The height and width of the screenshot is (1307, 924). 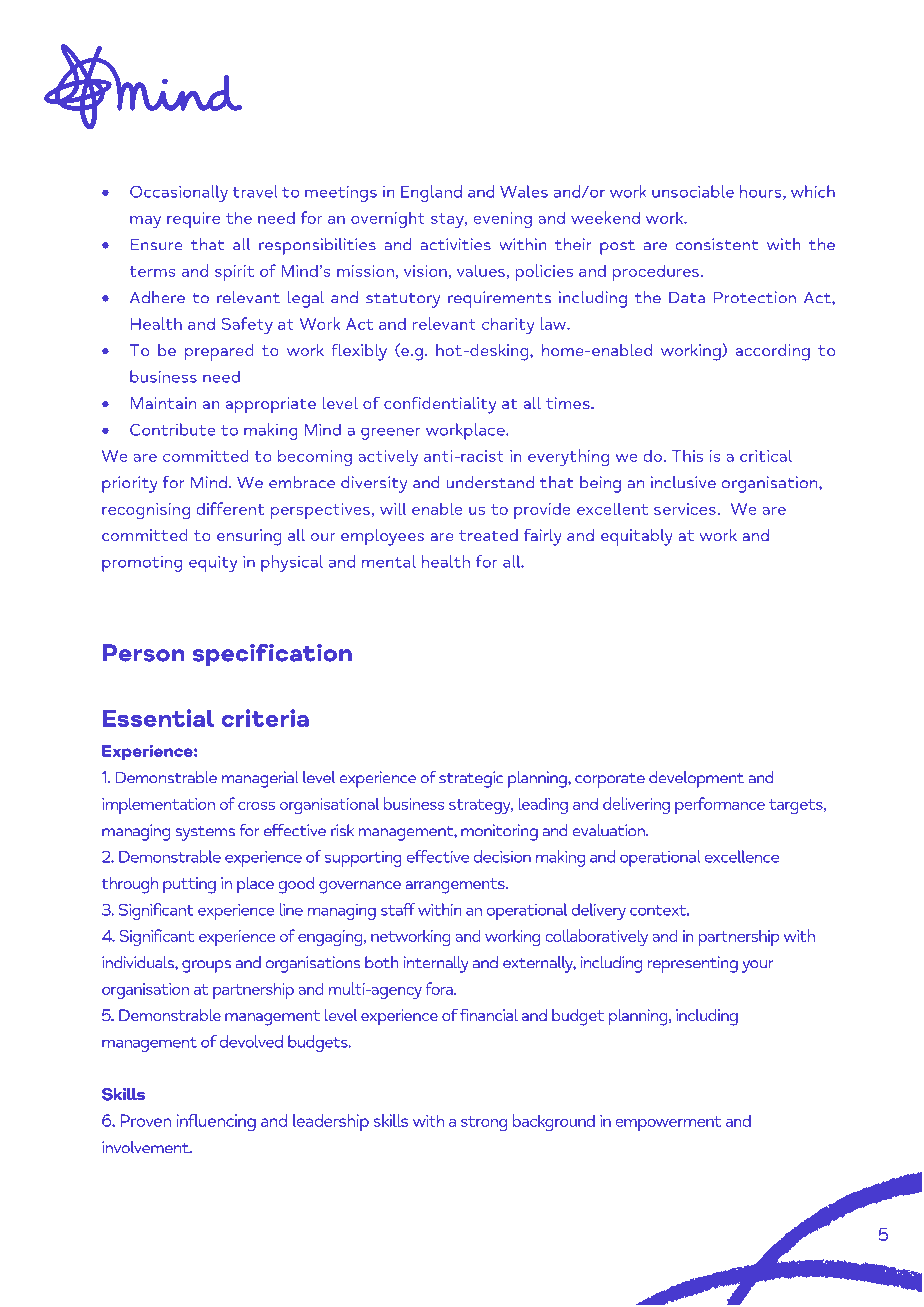 What do you see at coordinates (389, 561) in the screenshot?
I see `mental` at bounding box center [389, 561].
